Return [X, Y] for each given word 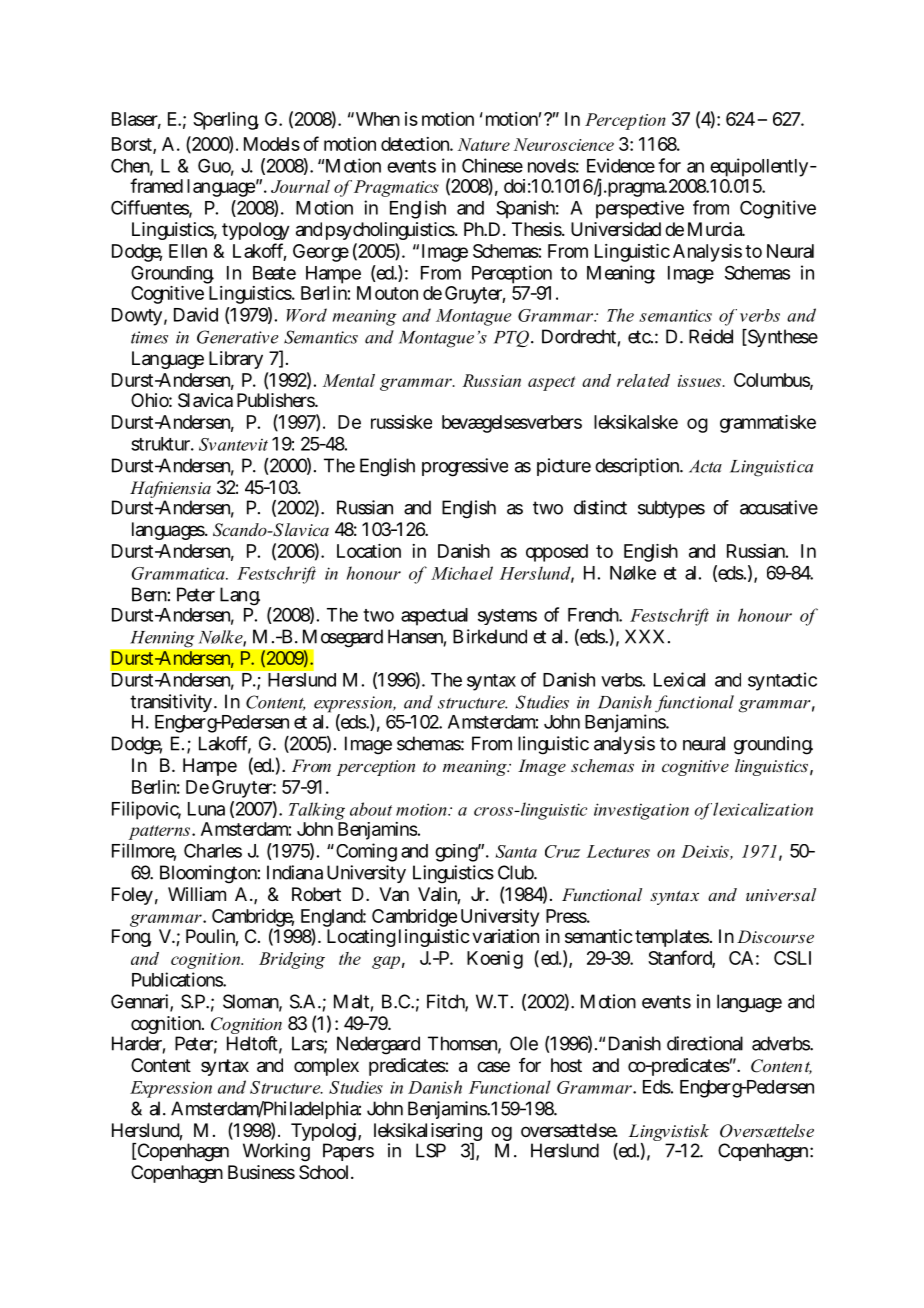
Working [276, 1152]
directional [705, 1043]
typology [256, 231]
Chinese [492, 165]
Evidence [621, 165]
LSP [431, 1150]
